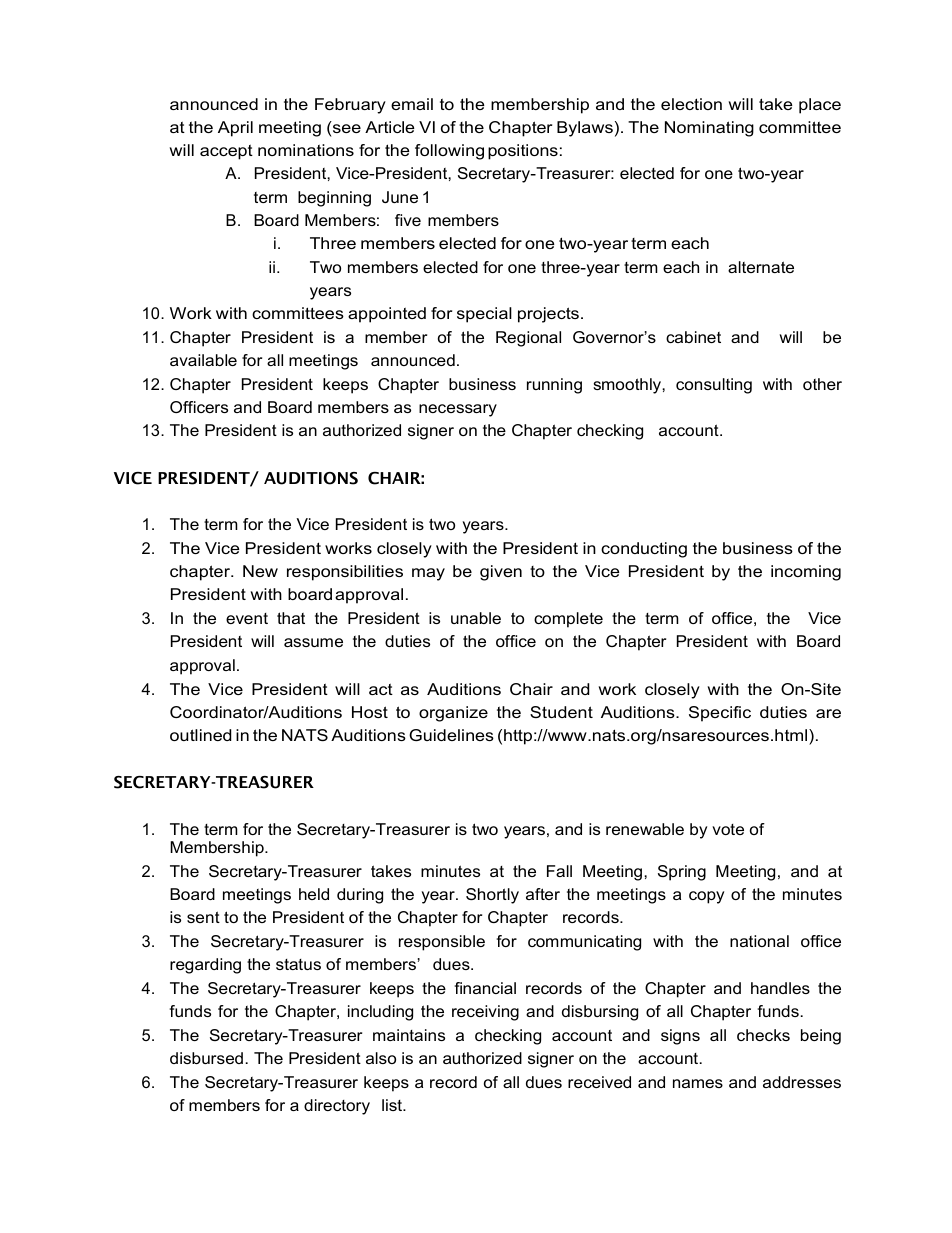 The height and width of the screenshot is (1233, 952). I want to click on Bylaws, so click(585, 129).
